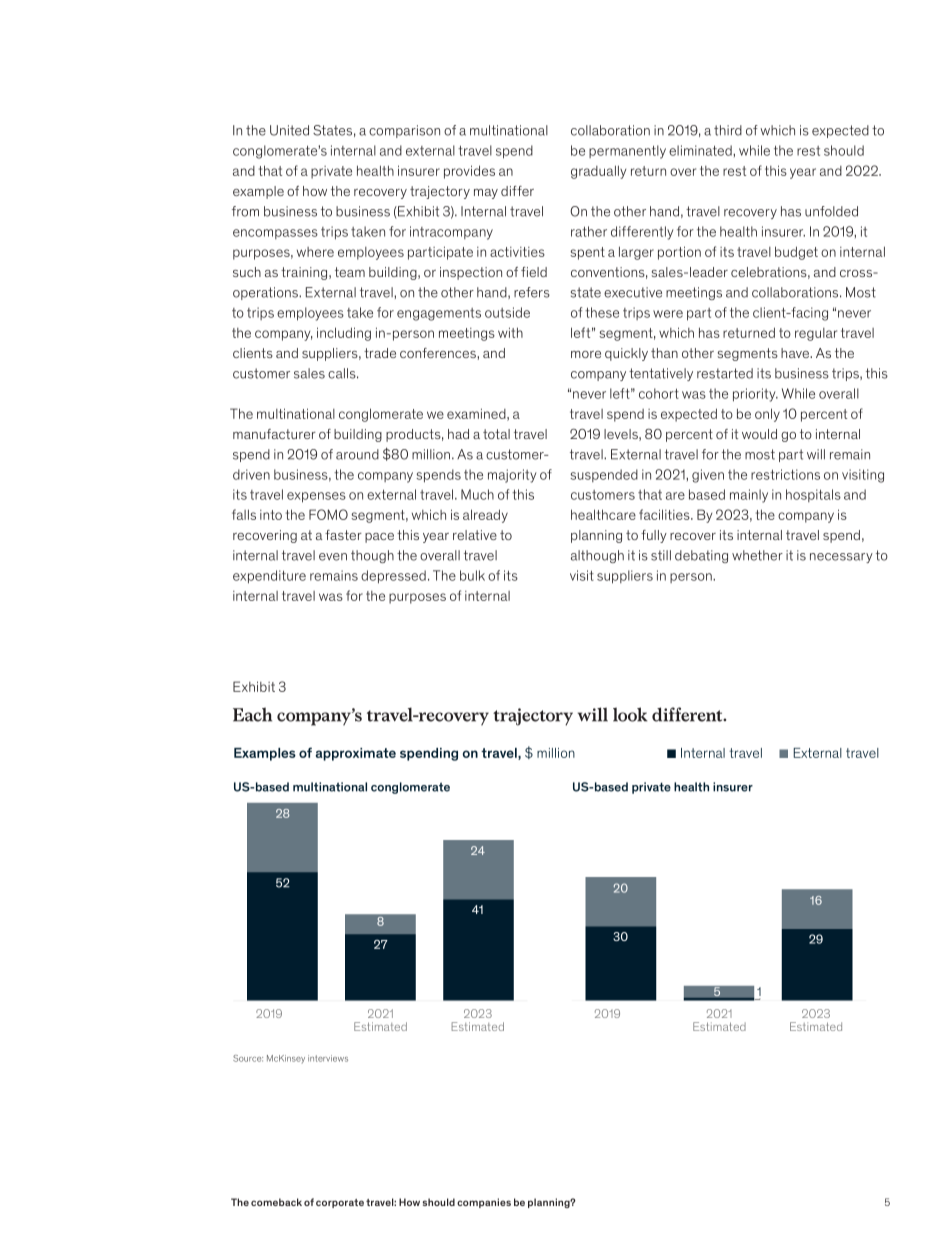 The width and height of the page is (952, 1233). I want to click on necessary, so click(841, 558).
